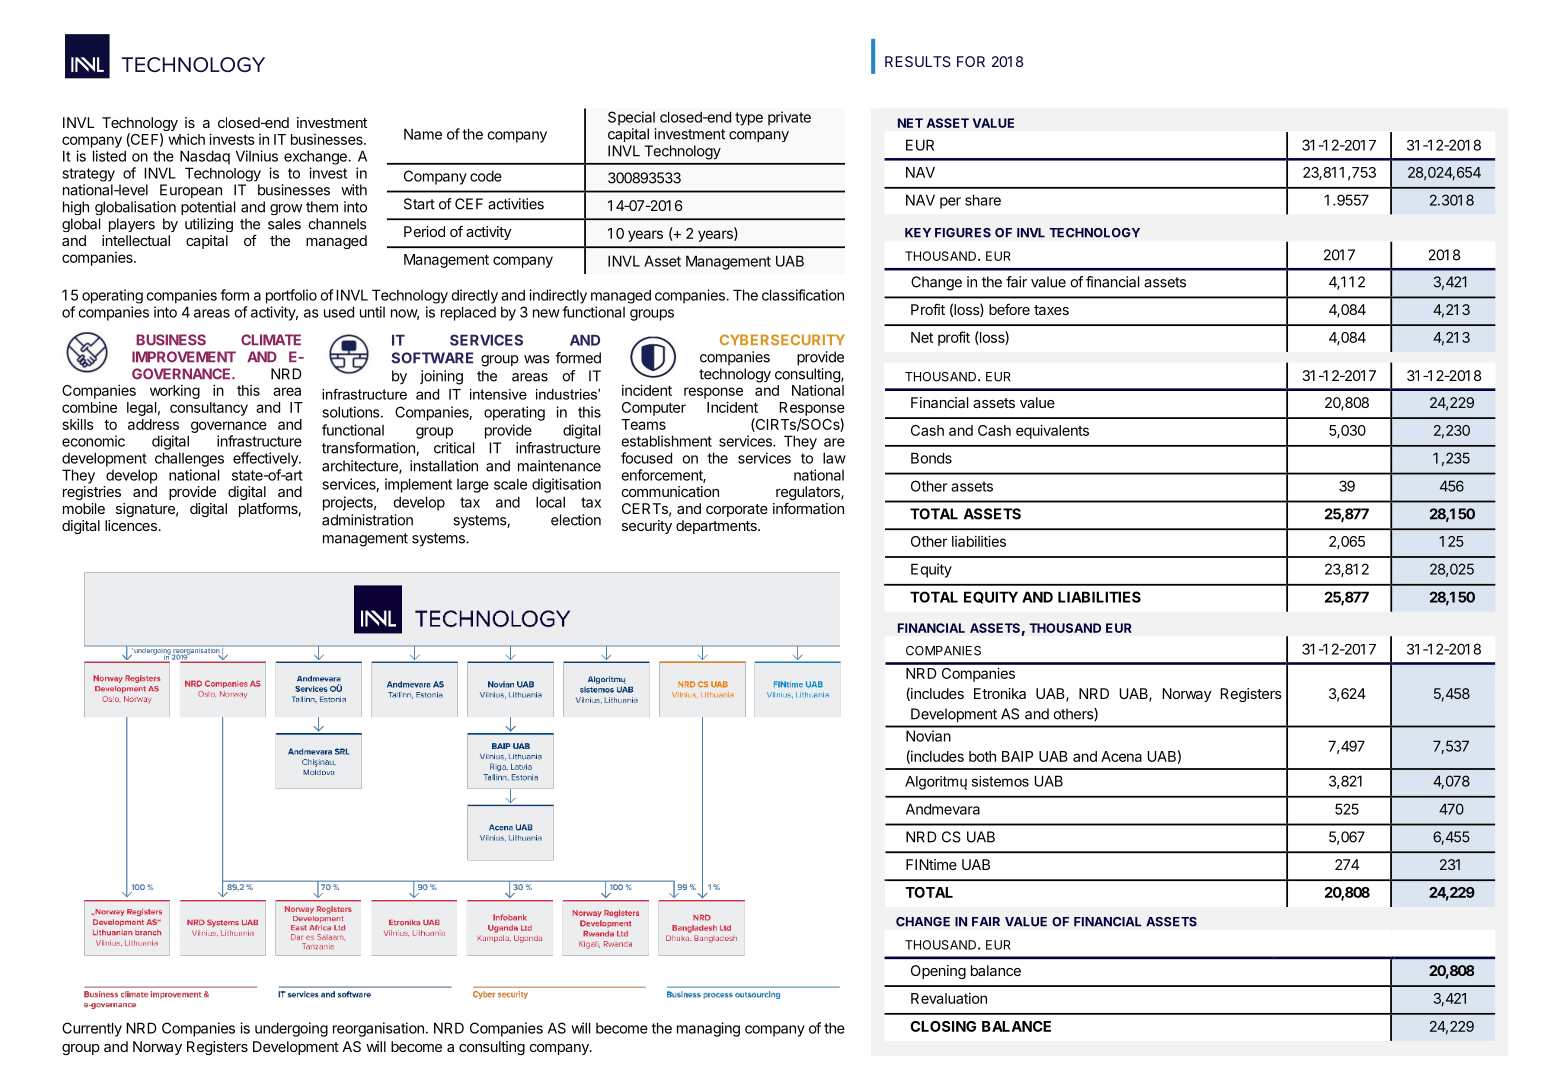 This screenshot has height=1092, width=1544. Describe the element at coordinates (184, 357) in the screenshot. I see `IMPROVEMENT` at that location.
